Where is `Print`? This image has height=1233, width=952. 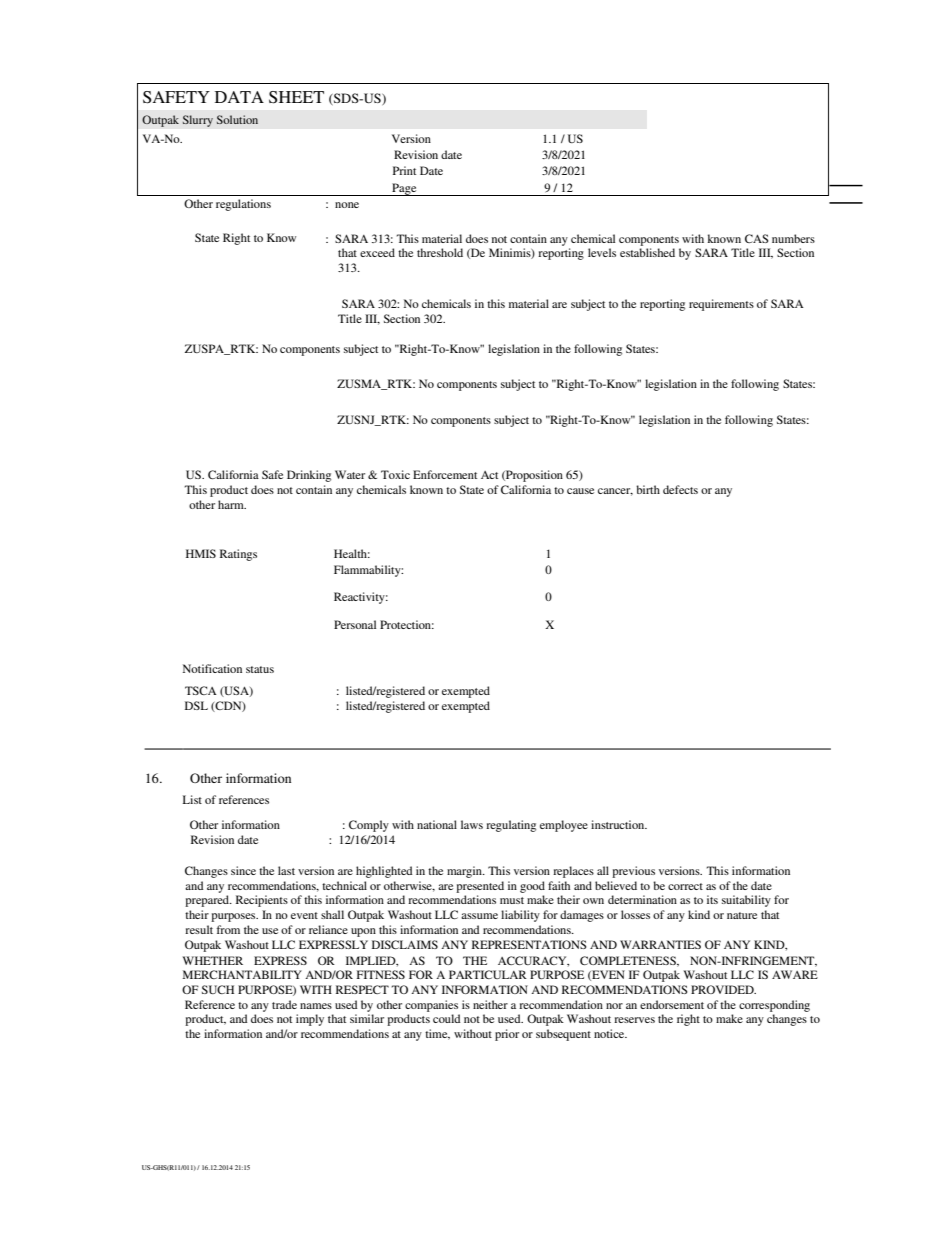
Print is located at coordinates (404, 170).
